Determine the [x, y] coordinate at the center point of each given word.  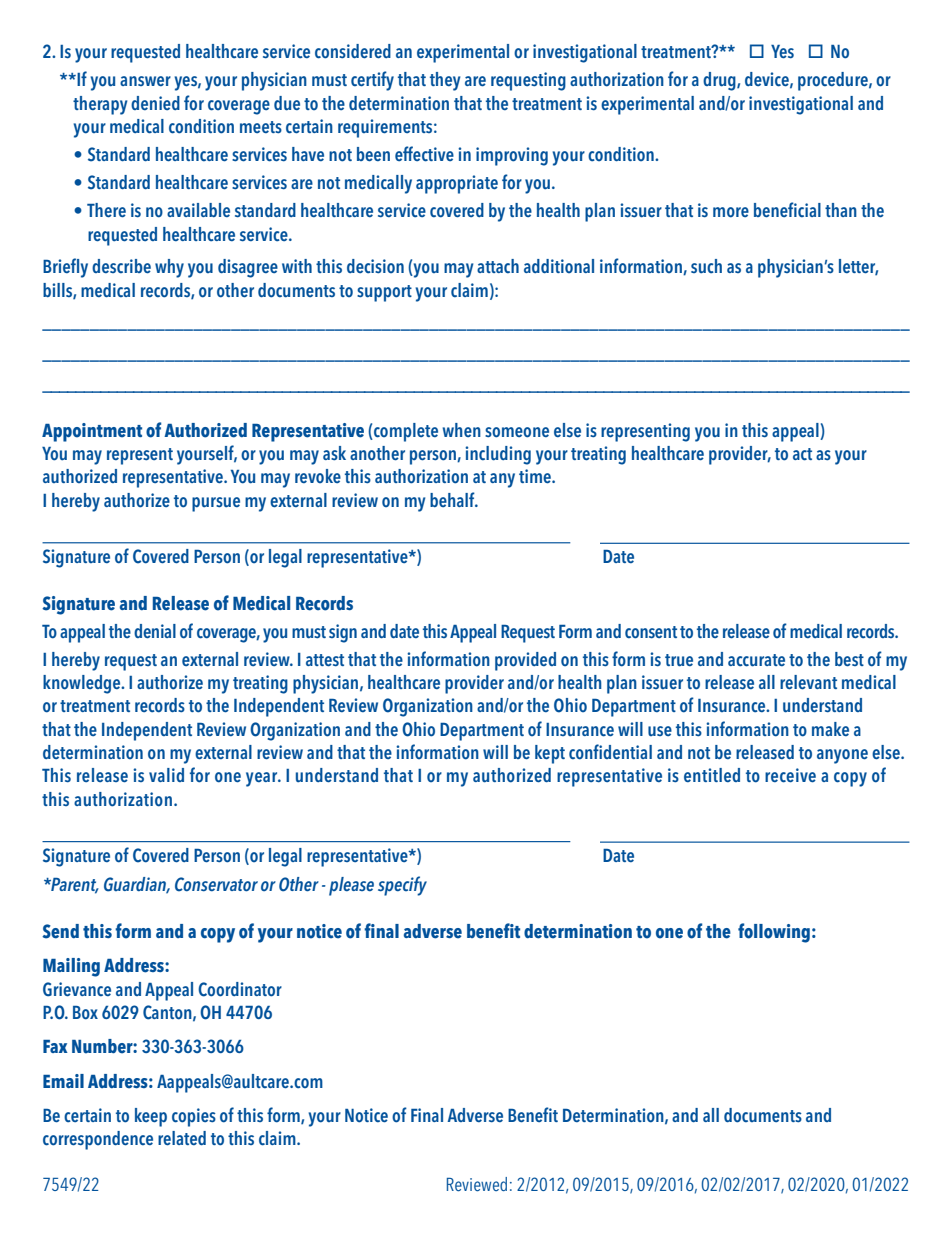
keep [151, 1117]
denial [155, 631]
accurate [756, 660]
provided [525, 661]
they [445, 81]
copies [194, 1117]
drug [720, 81]
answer [145, 81]
